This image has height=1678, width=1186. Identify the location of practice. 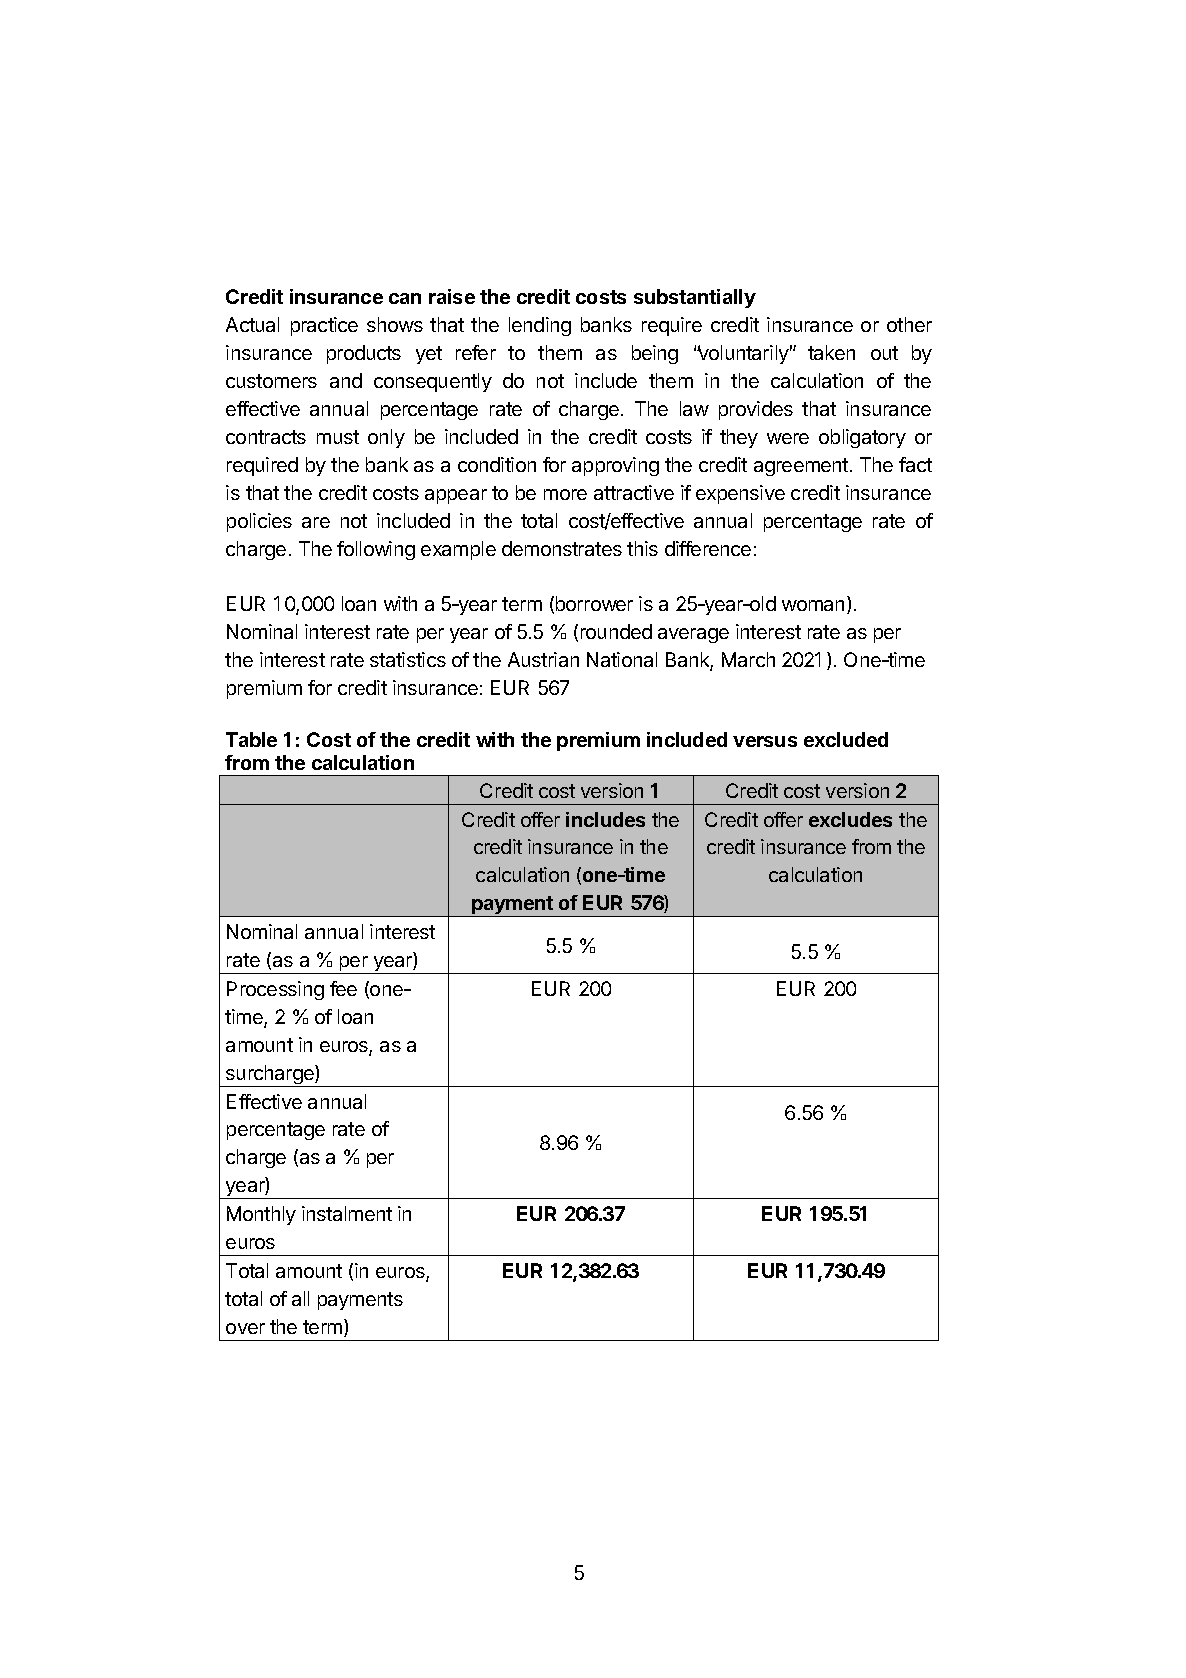
(324, 326).
